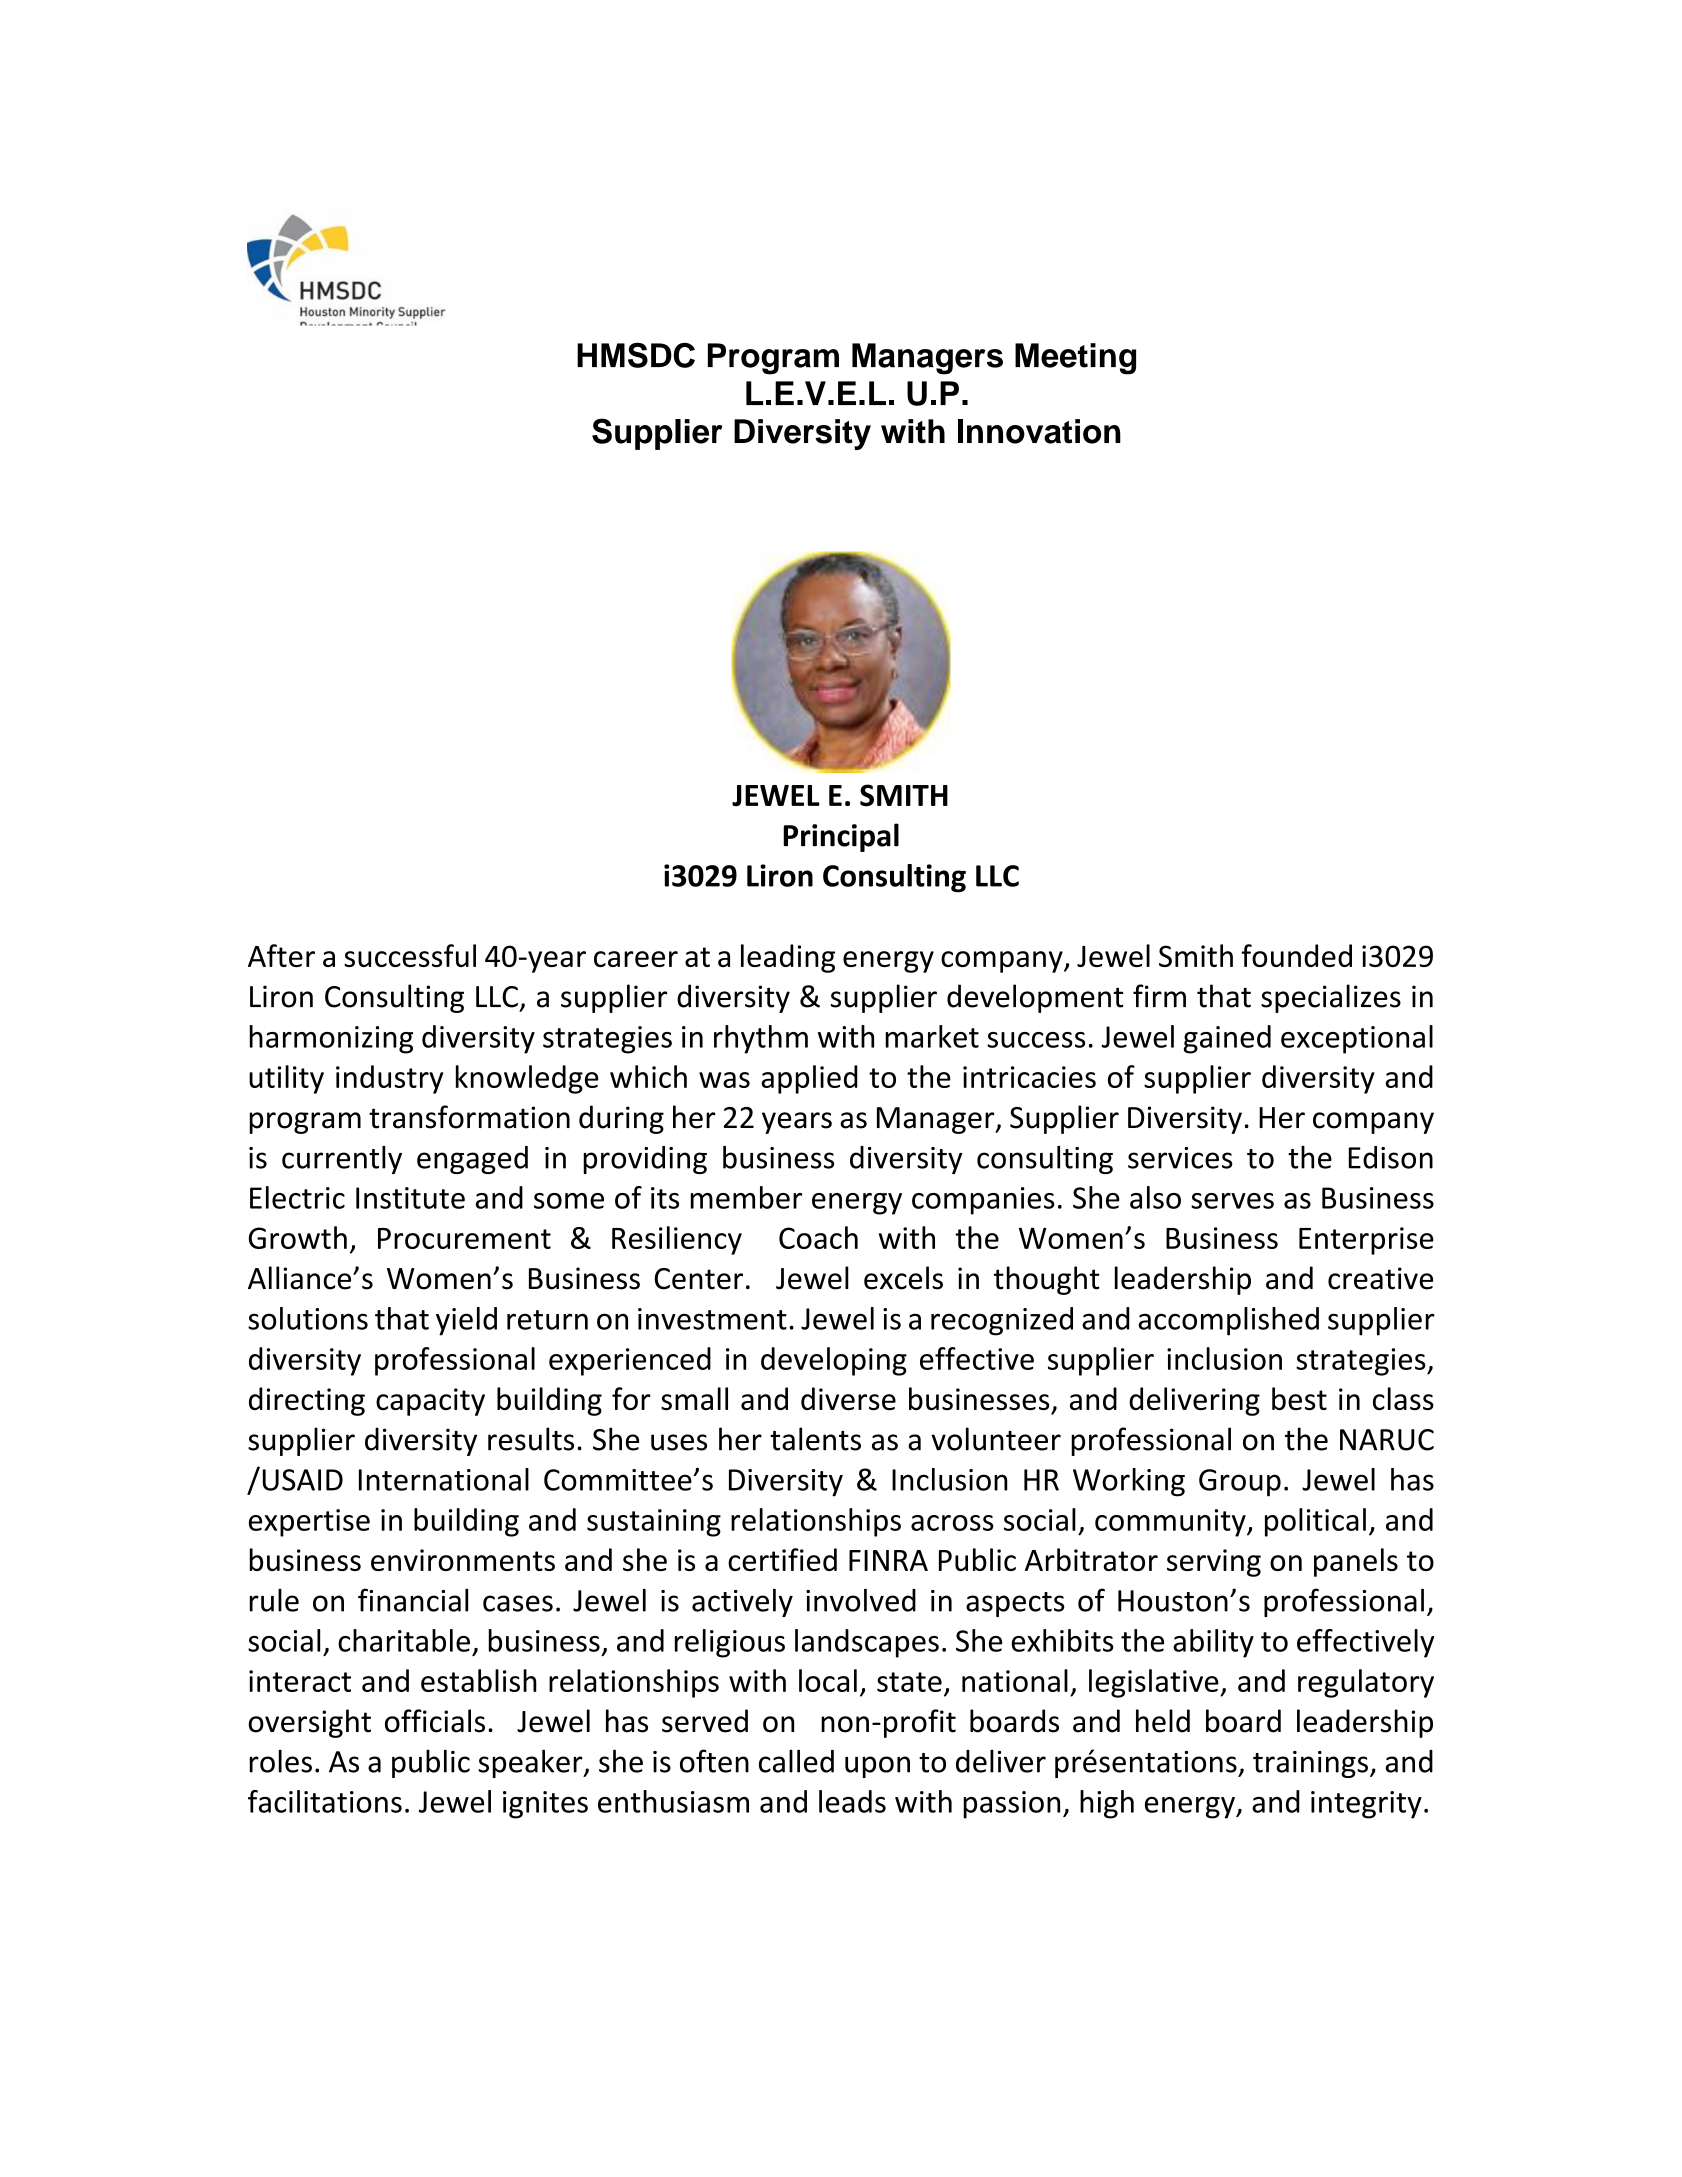  What do you see at coordinates (435, 1721) in the screenshot?
I see `officials` at bounding box center [435, 1721].
